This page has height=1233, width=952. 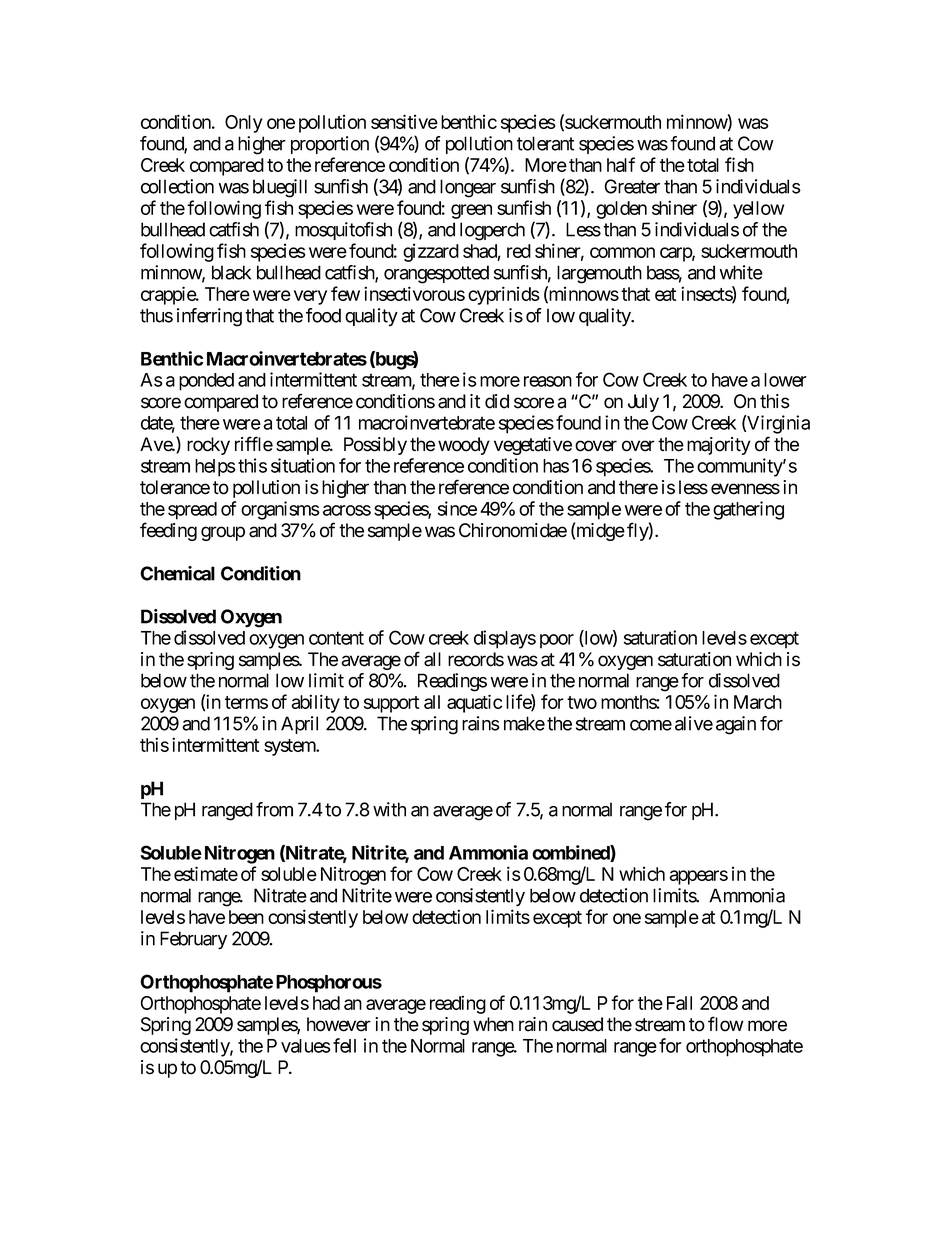 I want to click on gathering, so click(x=748, y=510).
